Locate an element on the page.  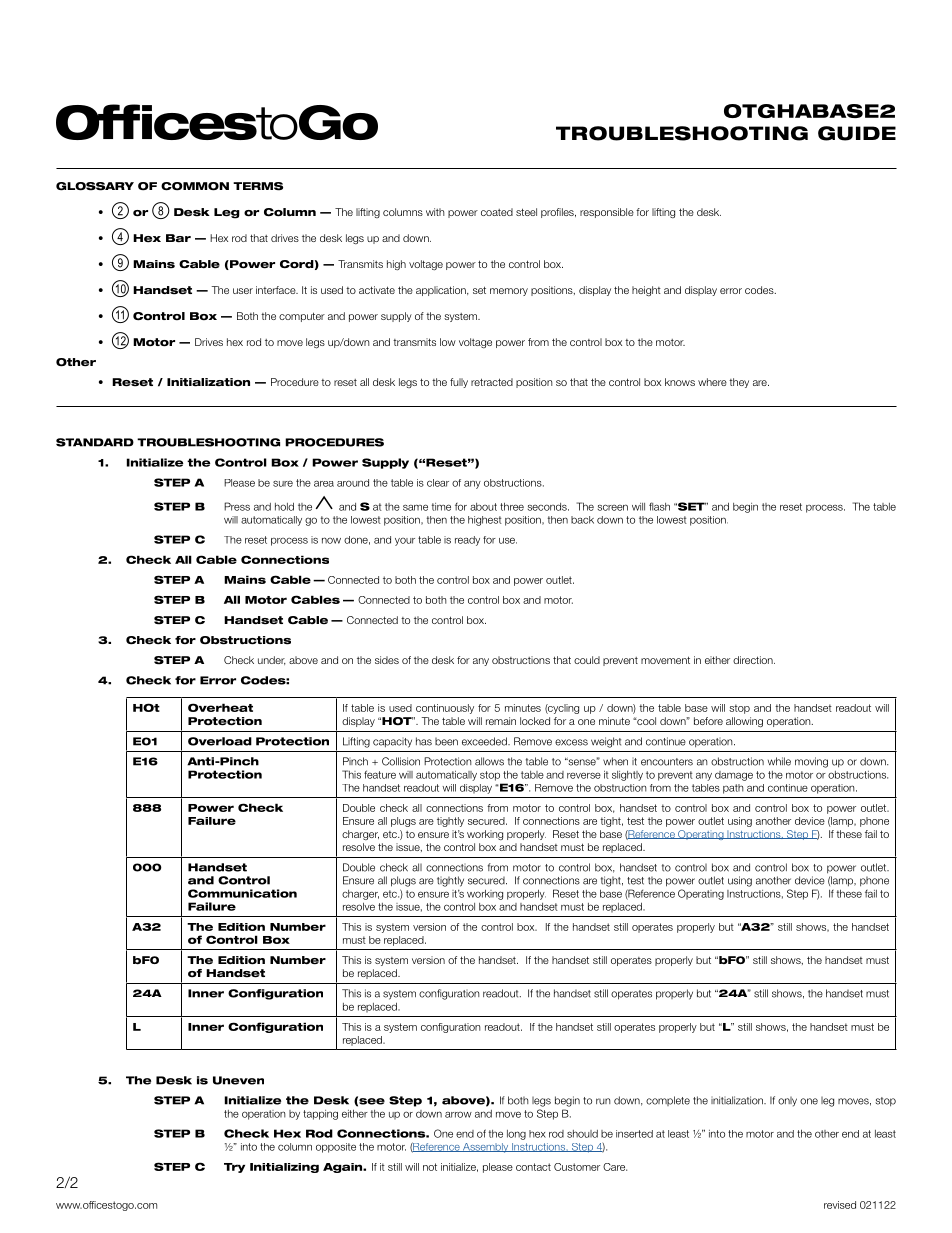
STANDARD is located at coordinates (95, 442).
